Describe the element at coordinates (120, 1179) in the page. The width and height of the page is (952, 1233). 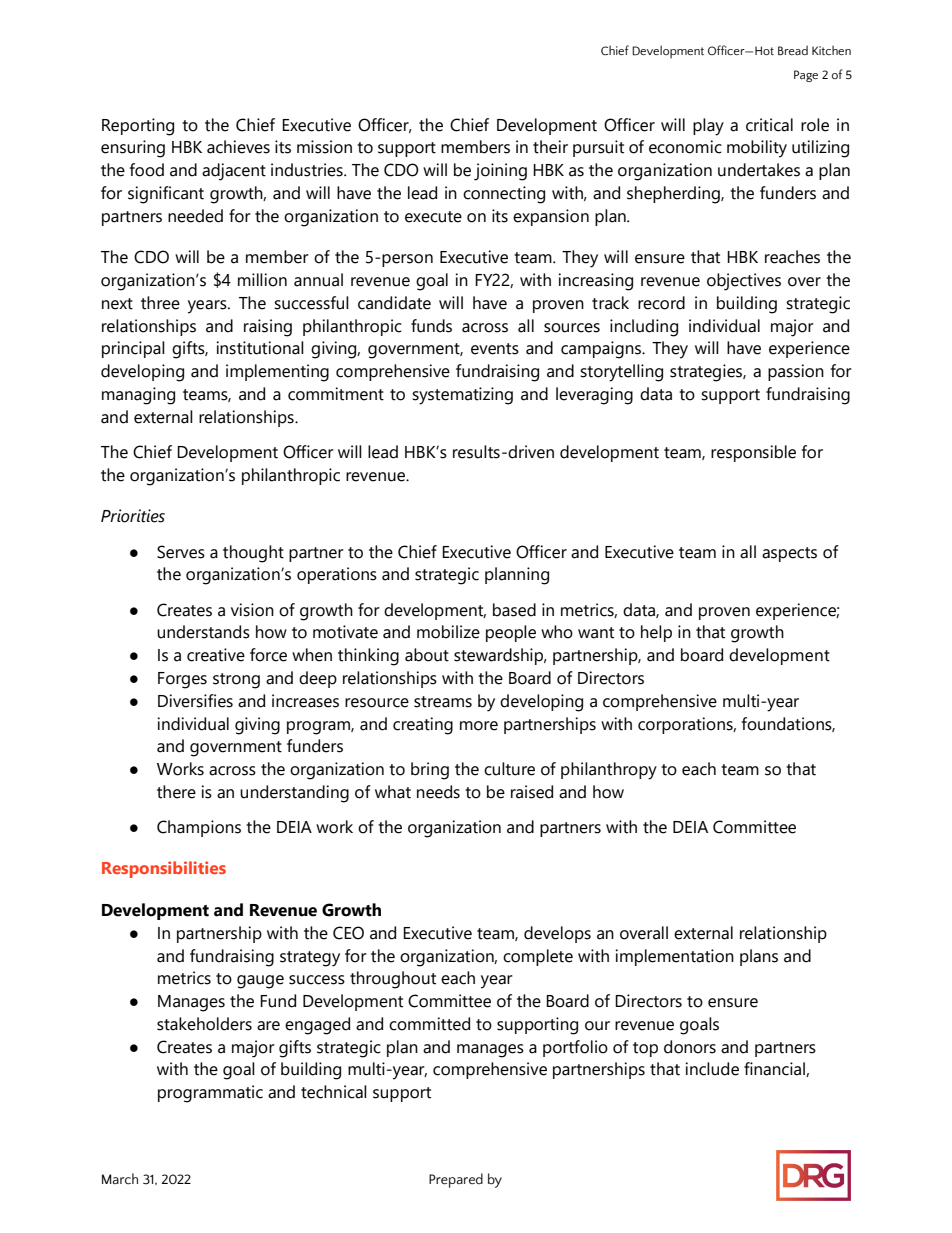
I see `March` at that location.
